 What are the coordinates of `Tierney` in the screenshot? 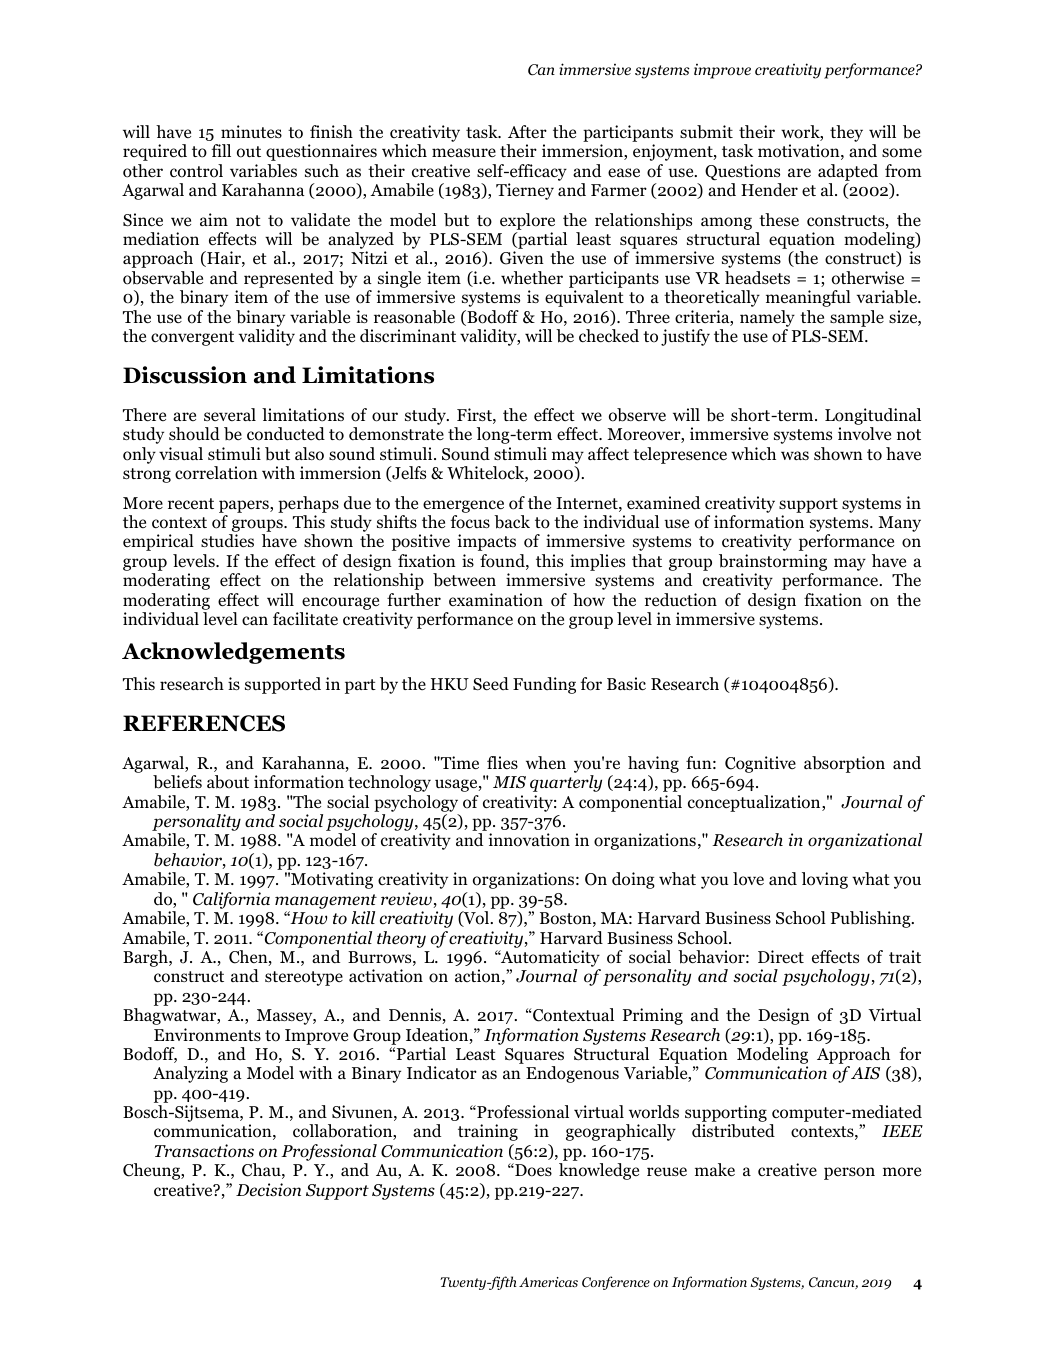 It's located at (525, 191).
